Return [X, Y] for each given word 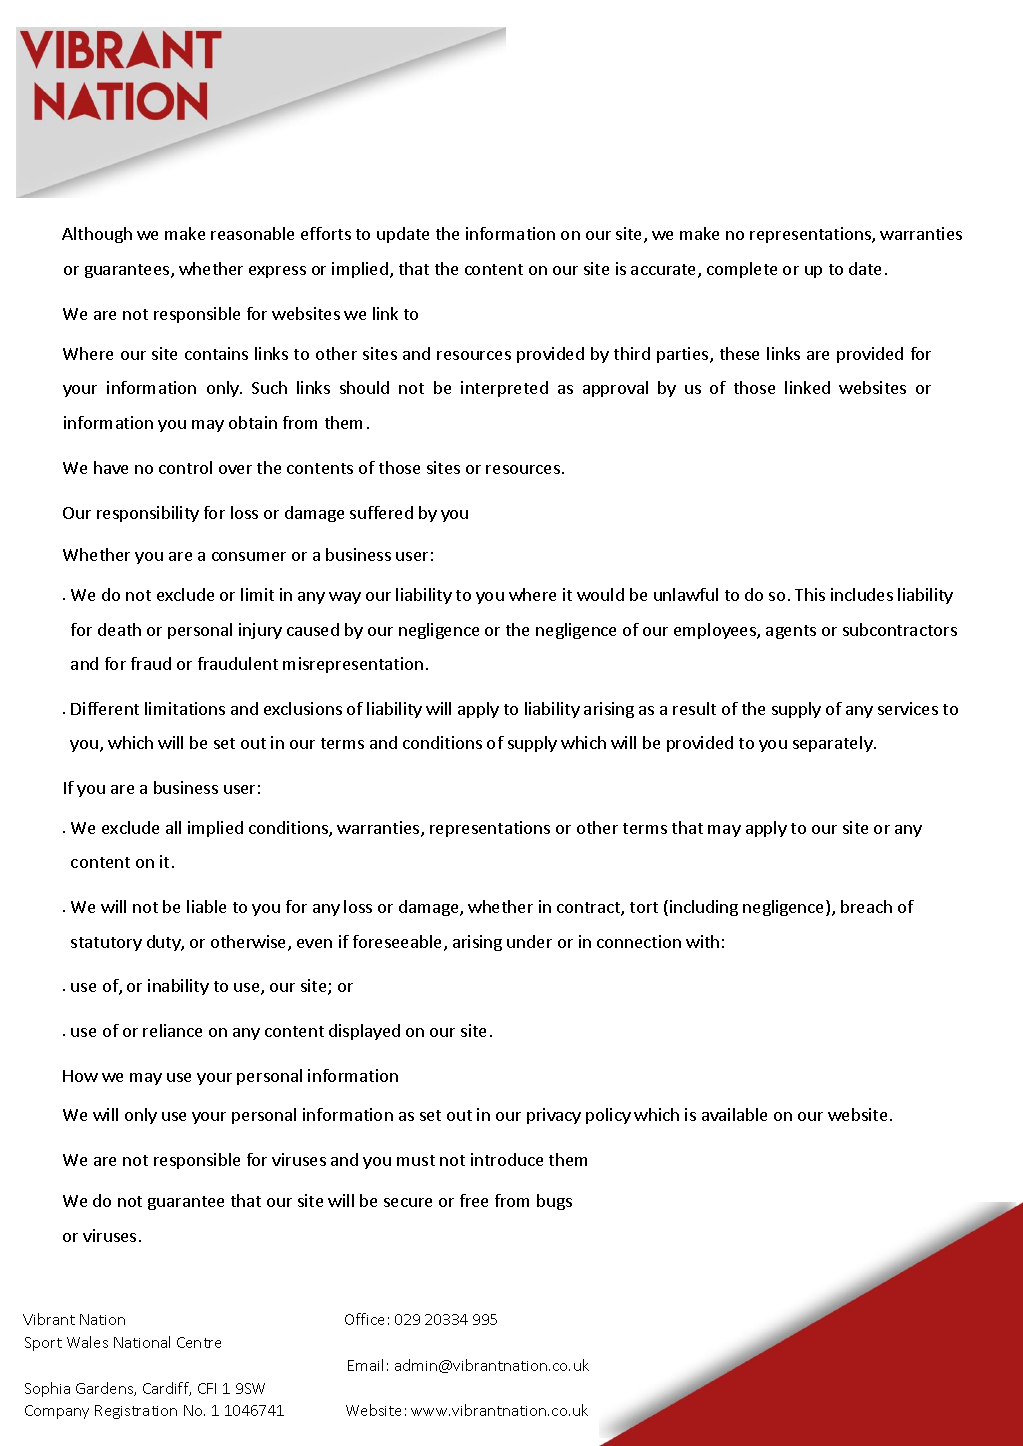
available [734, 1114]
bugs [554, 1202]
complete [742, 270]
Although [97, 235]
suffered [381, 512]
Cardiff [167, 1389]
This [810, 594]
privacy [554, 1116]
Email [365, 1365]
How [80, 1076]
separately [834, 744]
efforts [326, 233]
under [529, 941]
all [173, 827]
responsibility [148, 514]
